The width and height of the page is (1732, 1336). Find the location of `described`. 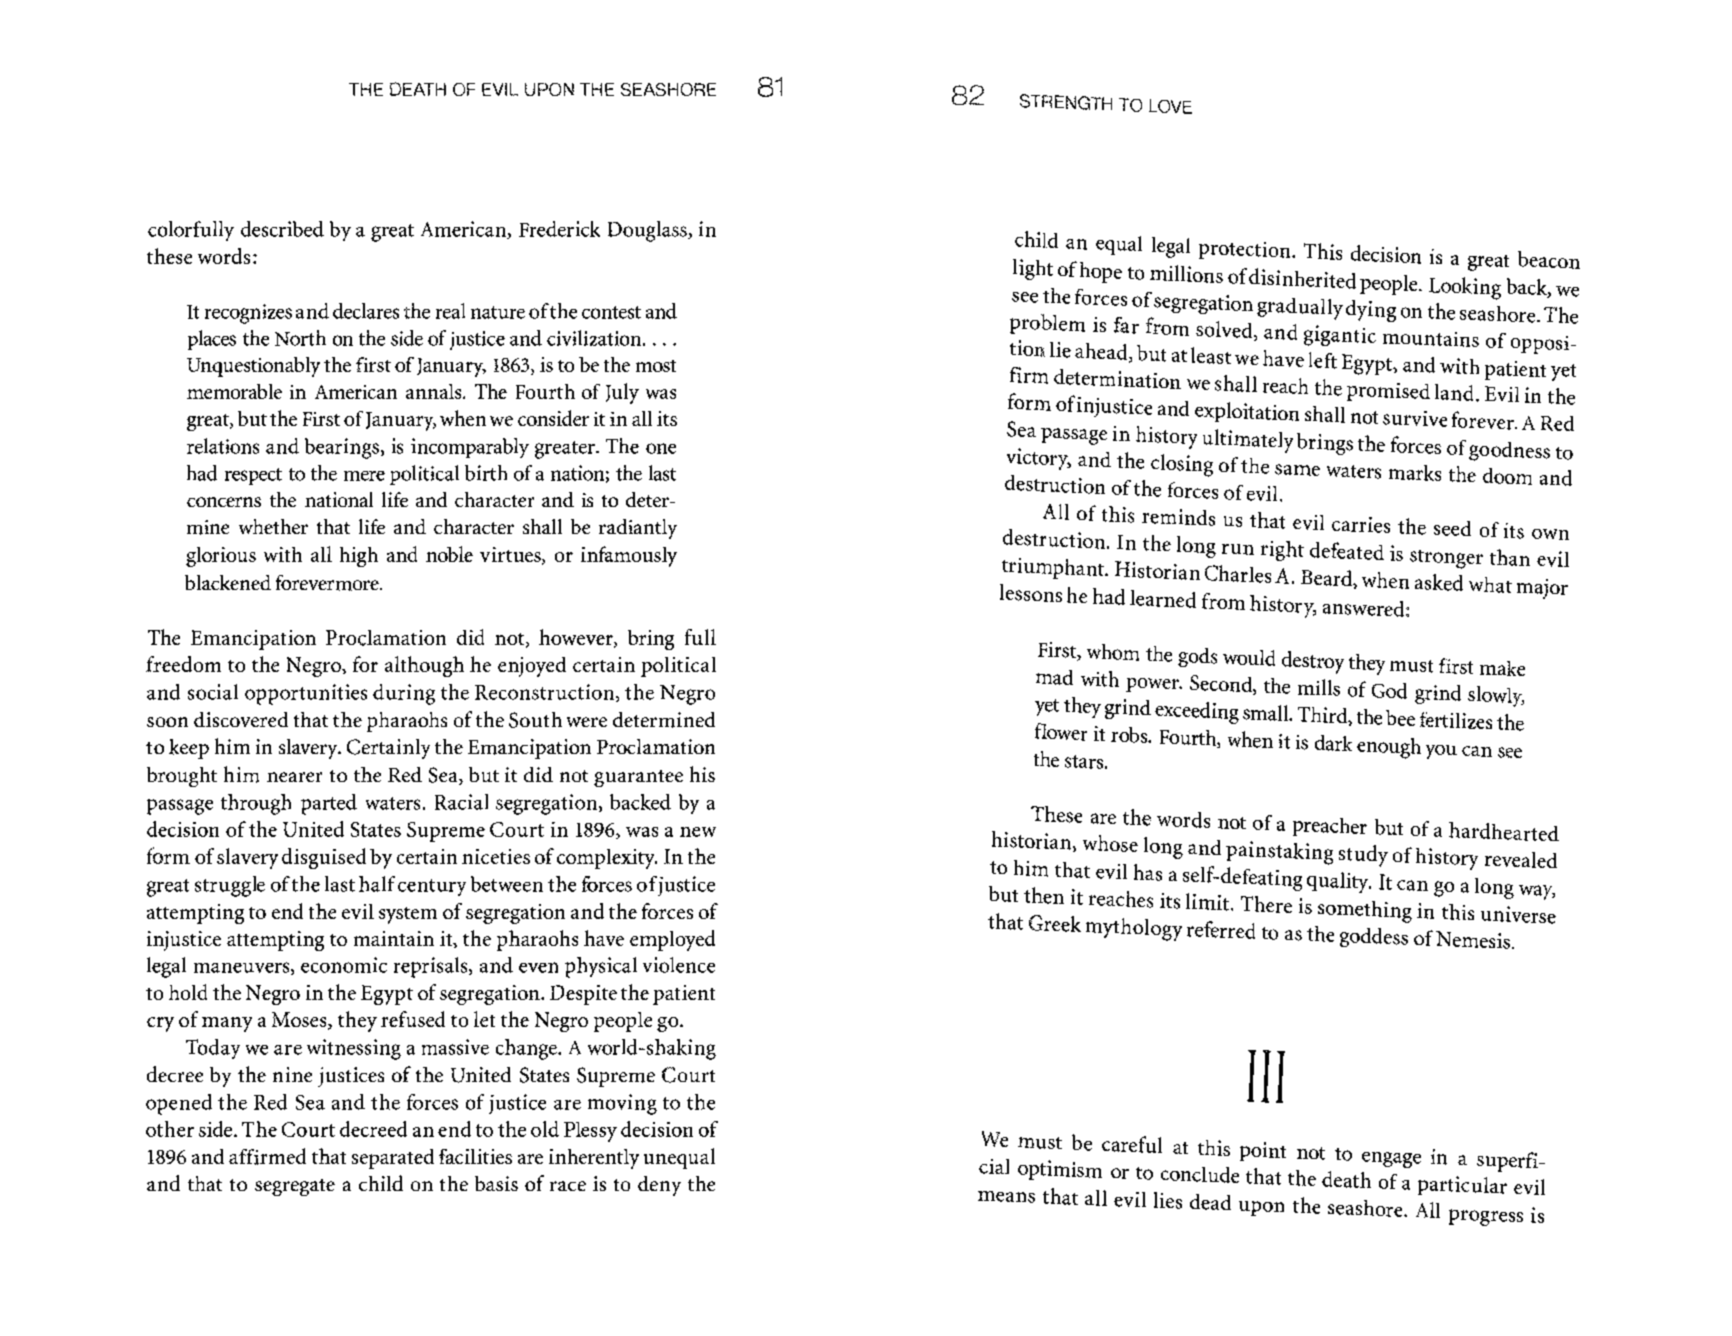

described is located at coordinates (282, 229).
